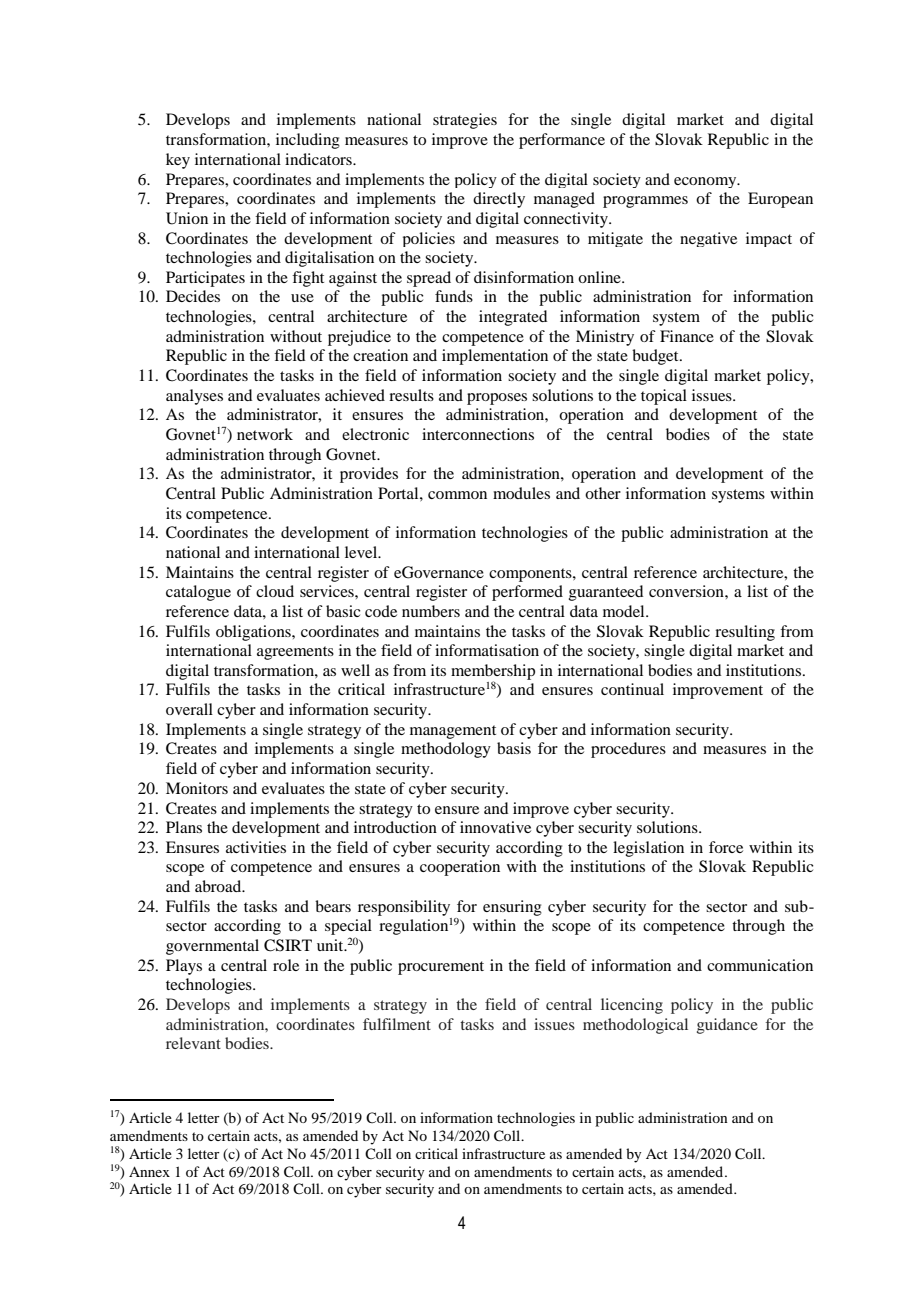 The height and width of the screenshot is (1308, 924). I want to click on economy, so click(706, 182).
